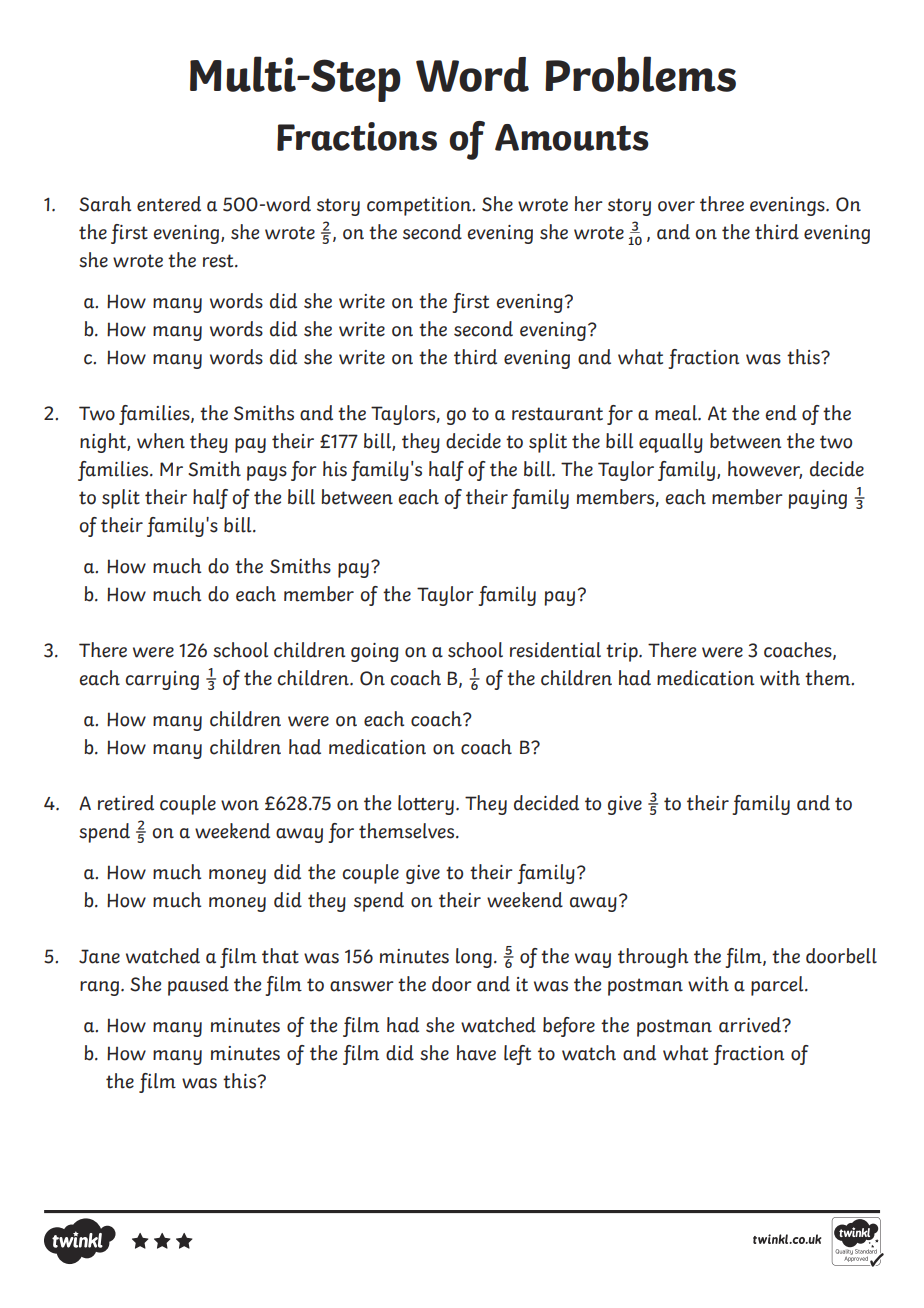 The width and height of the page is (924, 1308). Describe the element at coordinates (169, 204) in the page. I see `entered` at that location.
